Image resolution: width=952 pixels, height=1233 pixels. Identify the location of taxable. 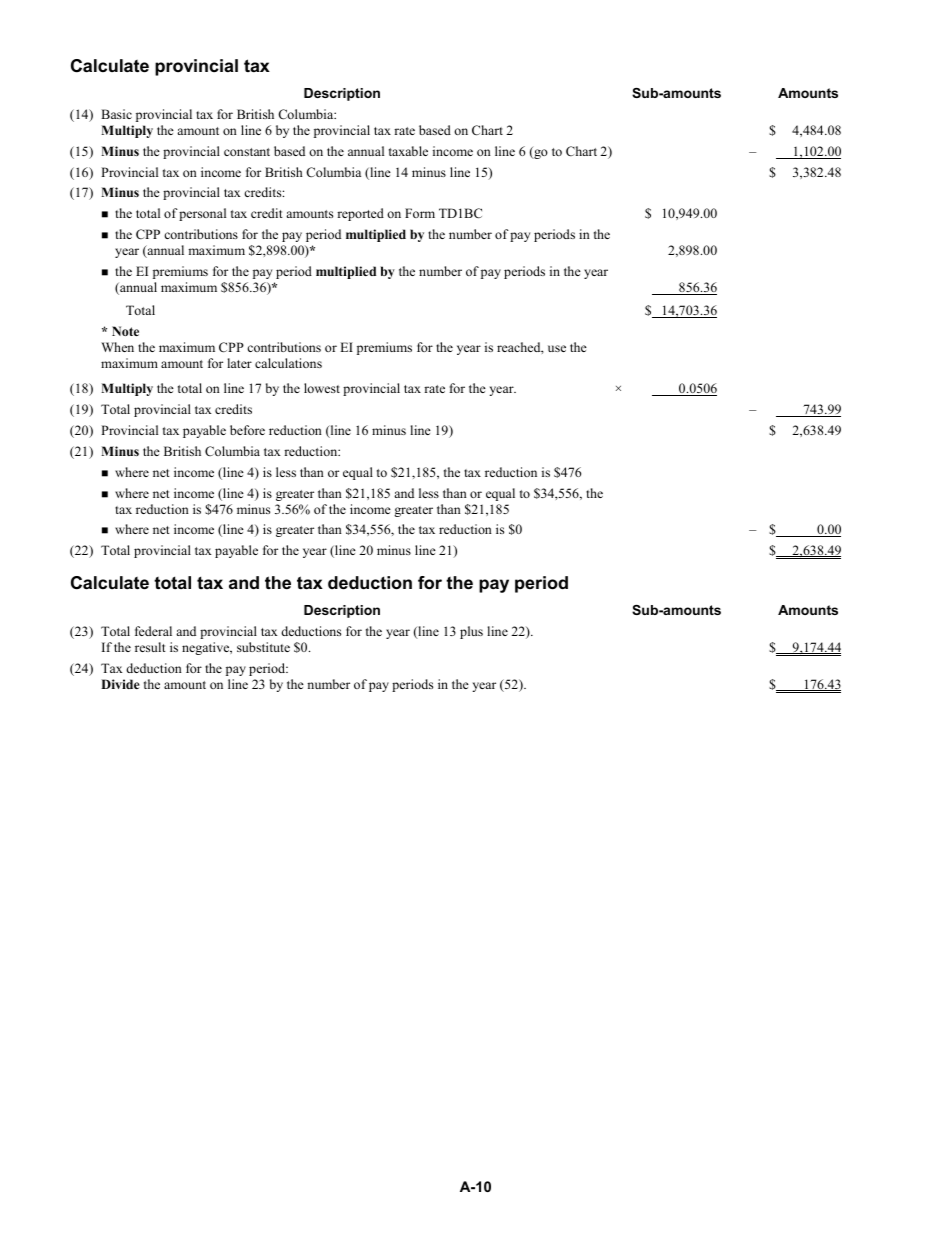
(408, 151).
